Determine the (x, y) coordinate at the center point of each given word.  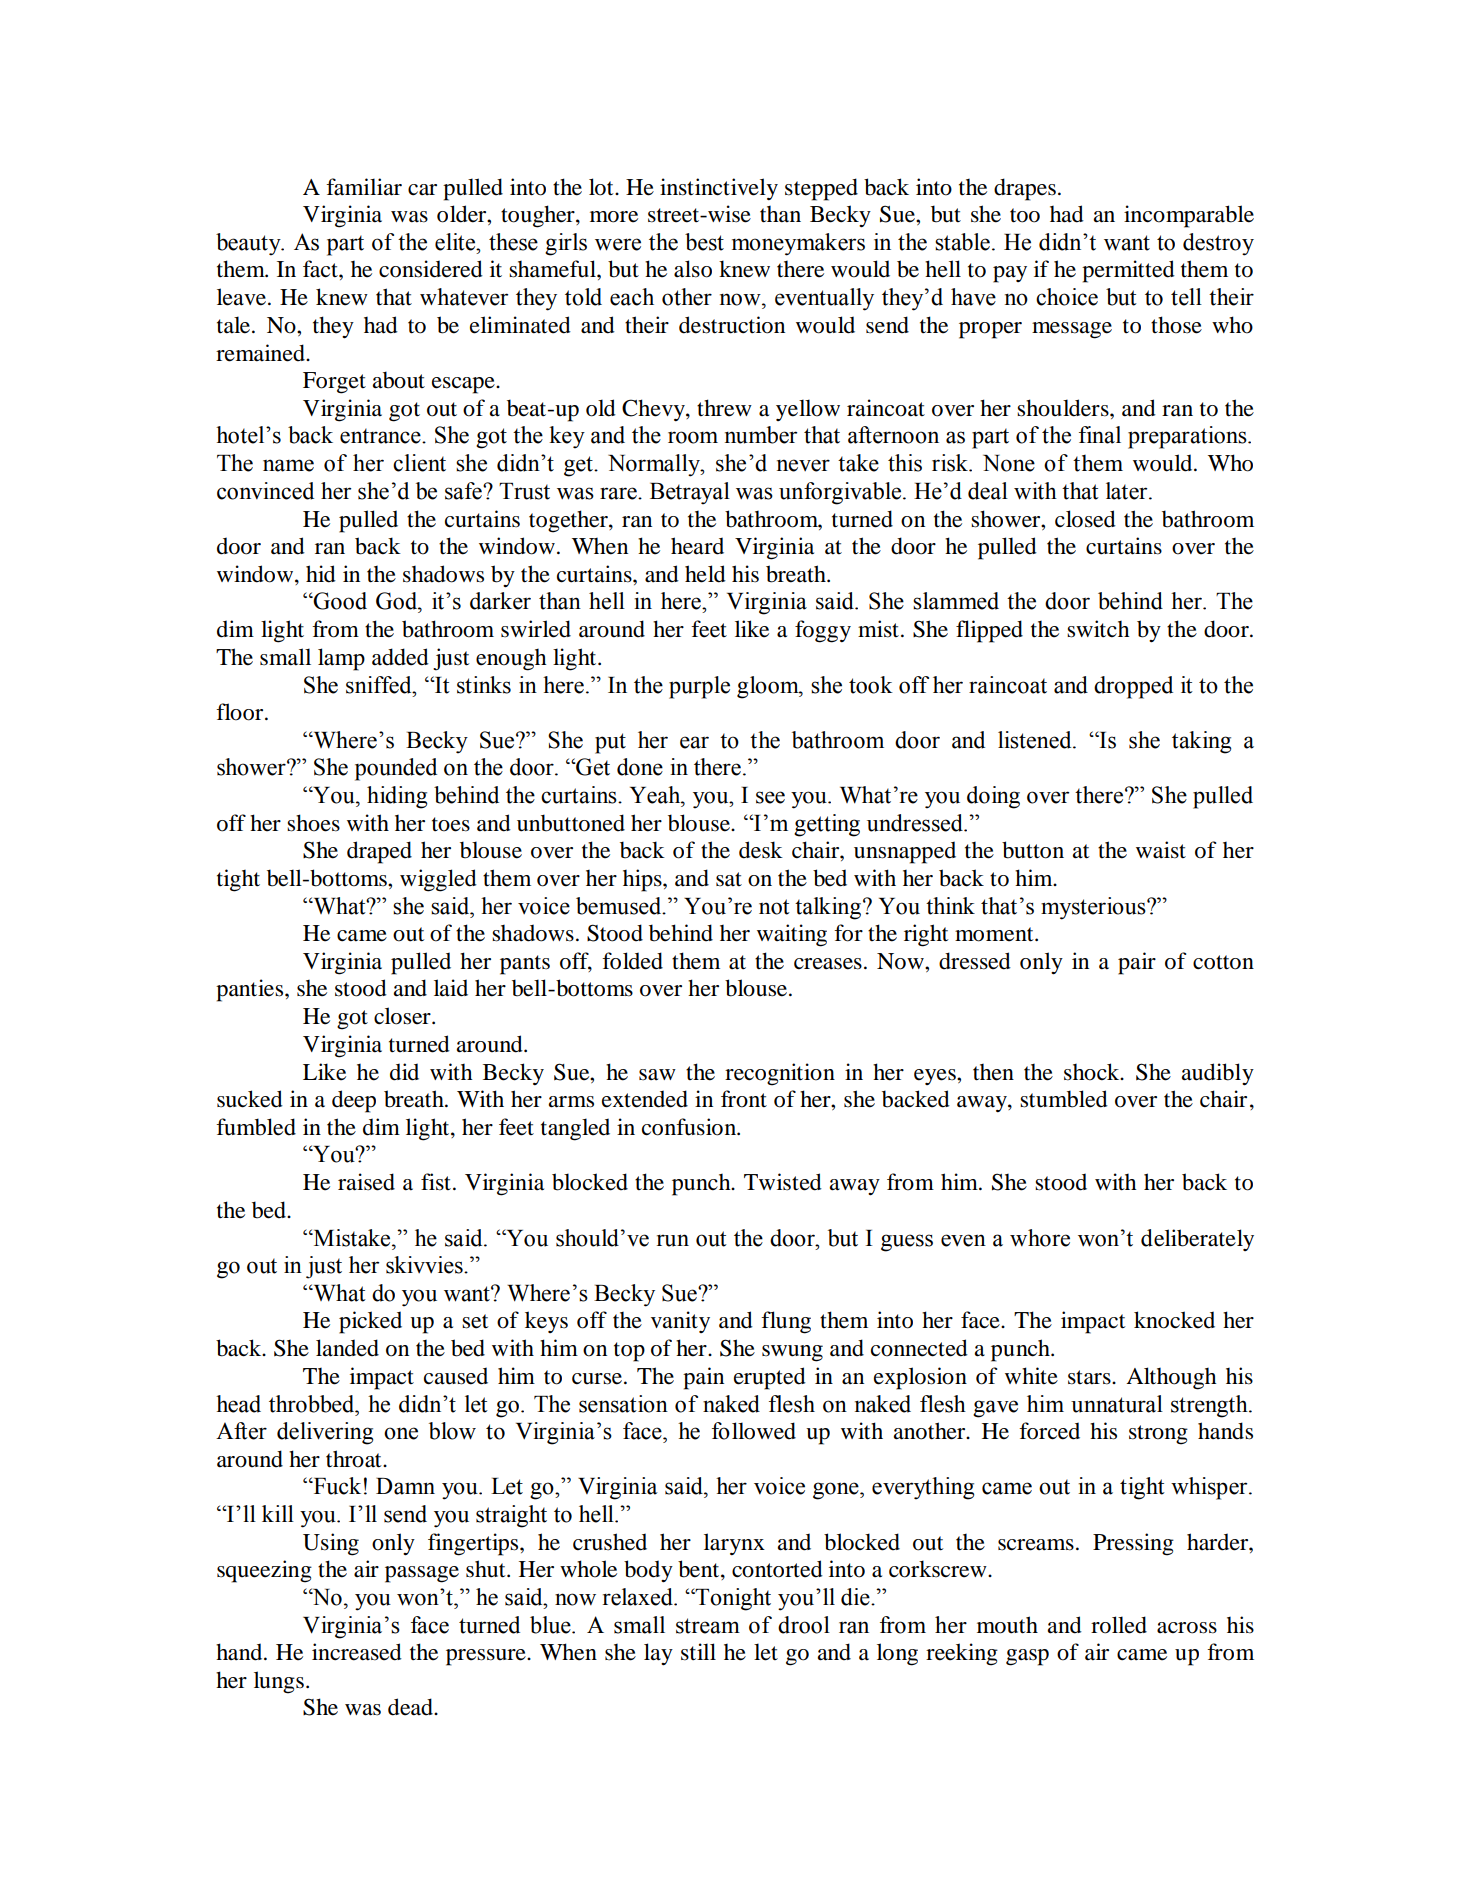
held (705, 574)
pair (1137, 963)
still (698, 1652)
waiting (792, 935)
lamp (341, 659)
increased (357, 1652)
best (704, 242)
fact (321, 269)
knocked (1174, 1320)
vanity (680, 1322)
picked (370, 1322)
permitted (1128, 271)
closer (403, 1016)
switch (1098, 629)
